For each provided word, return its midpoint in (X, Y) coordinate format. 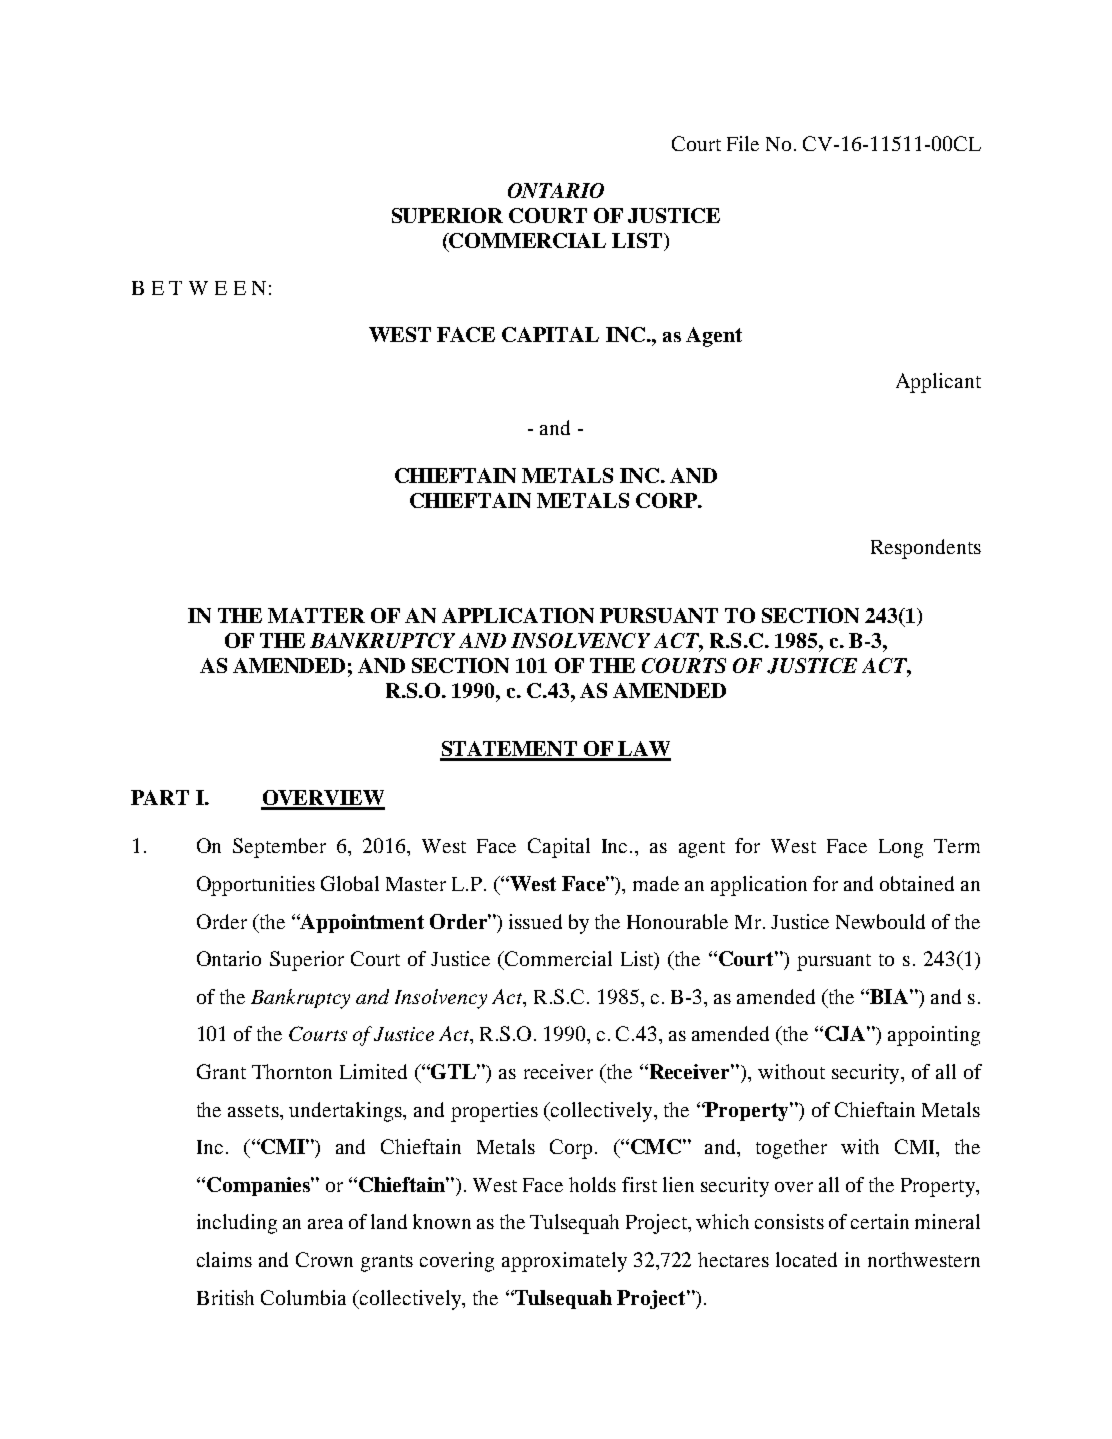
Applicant (938, 383)
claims (224, 1259)
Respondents (926, 549)
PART (160, 797)
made (656, 883)
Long (901, 848)
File (743, 143)
